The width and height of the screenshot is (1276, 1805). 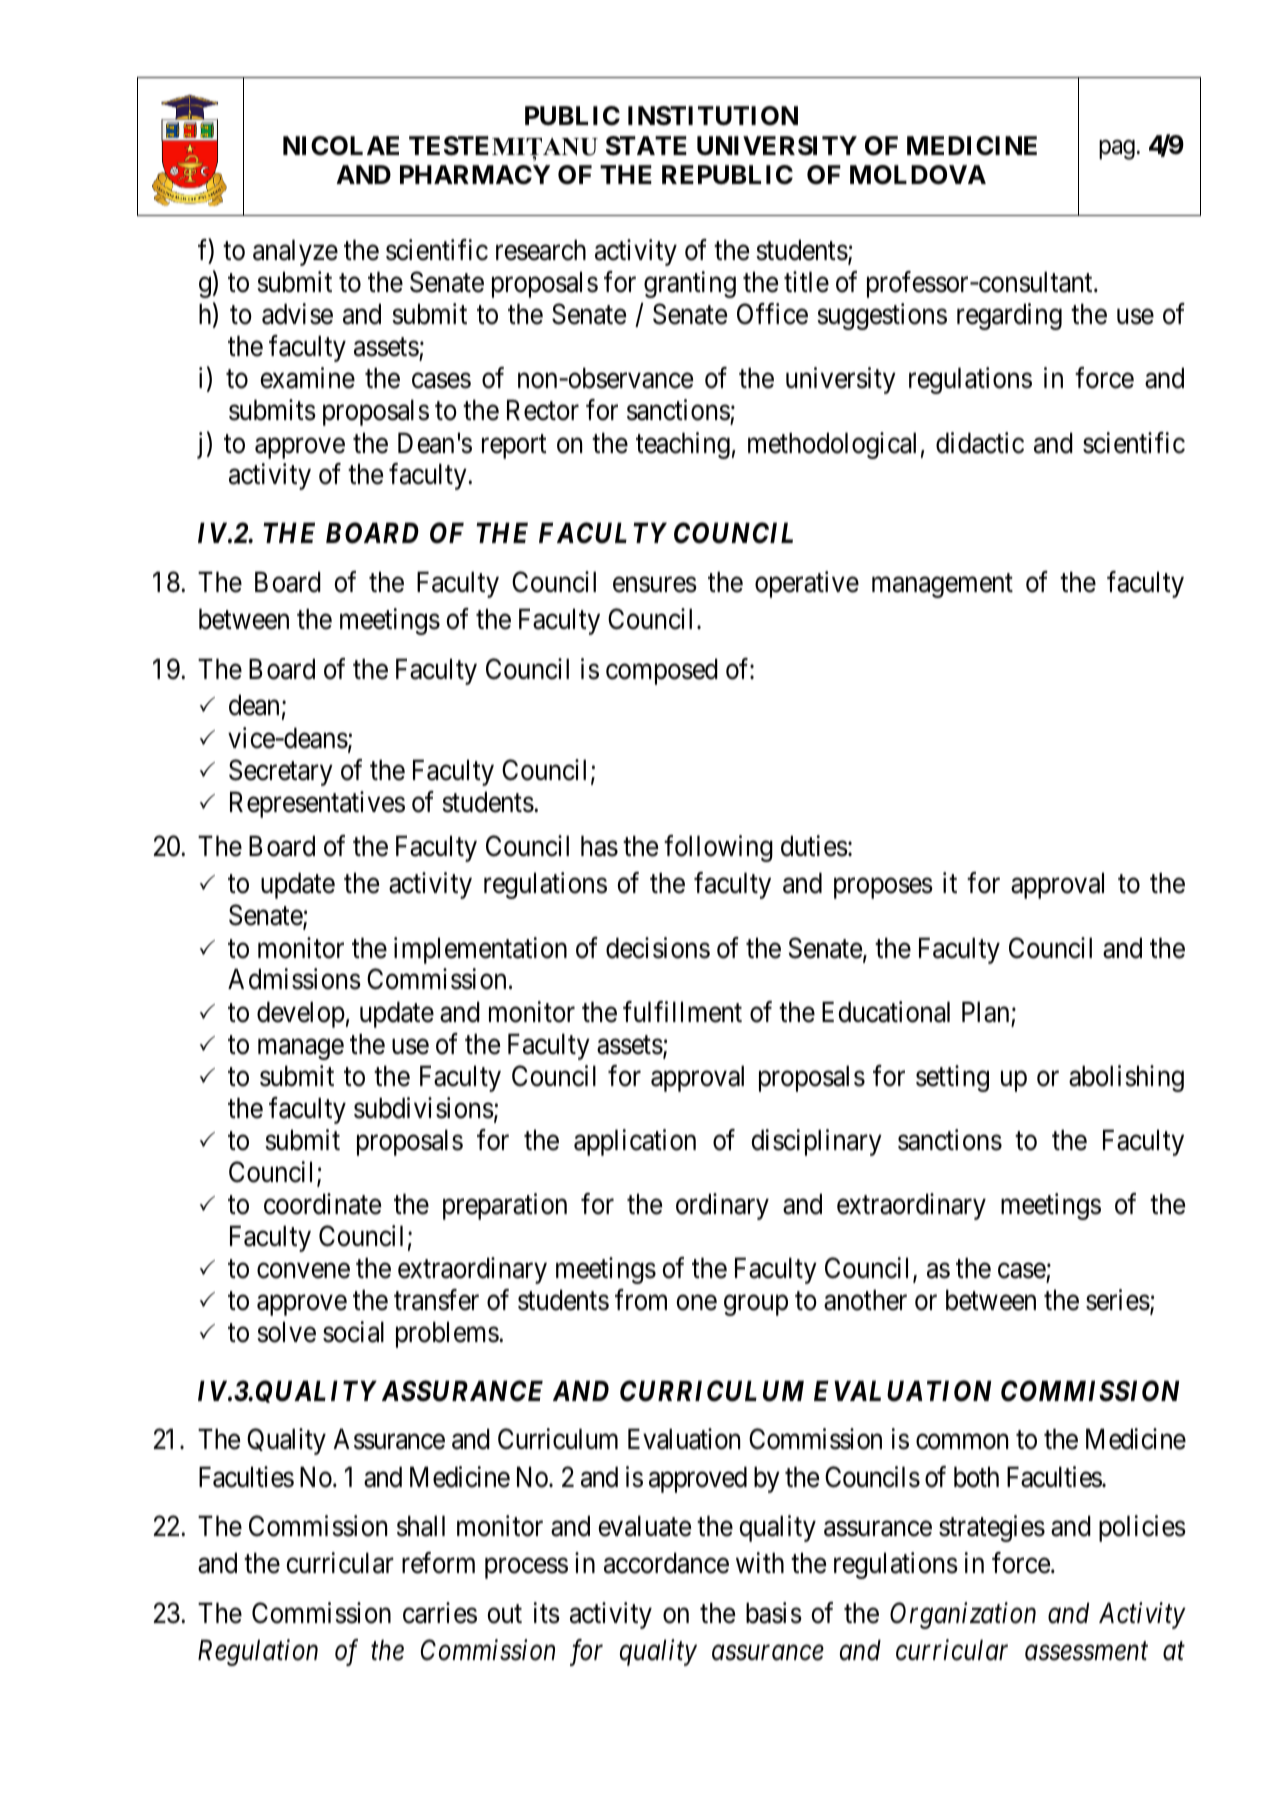 What do you see at coordinates (475, 175) in the screenshot?
I see `PHARMACY` at bounding box center [475, 175].
